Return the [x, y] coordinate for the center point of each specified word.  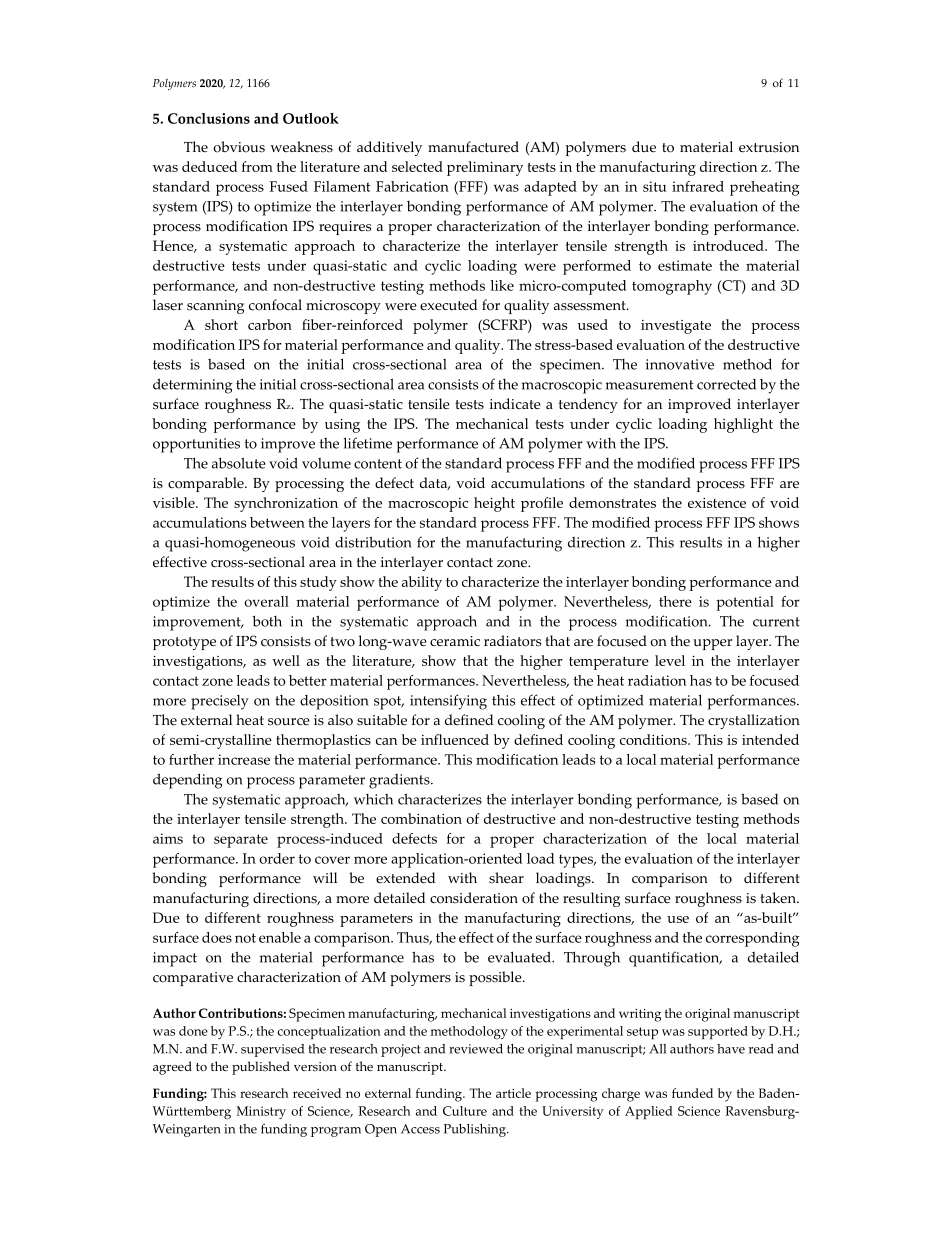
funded [692, 1093]
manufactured [473, 147]
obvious [239, 147]
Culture [465, 1111]
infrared [698, 186]
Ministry [261, 1112]
